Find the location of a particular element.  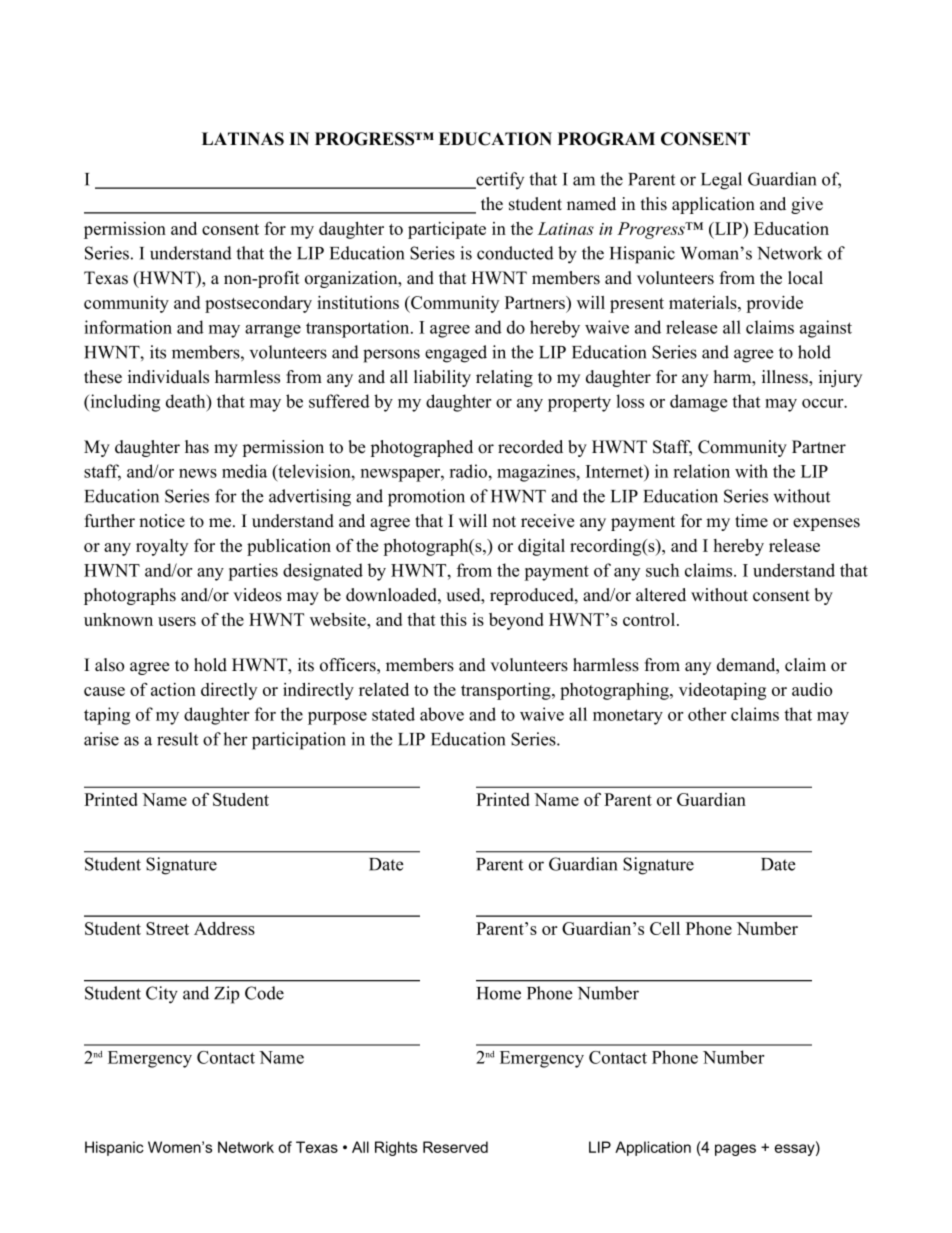

postsecondary is located at coordinates (258, 304).
